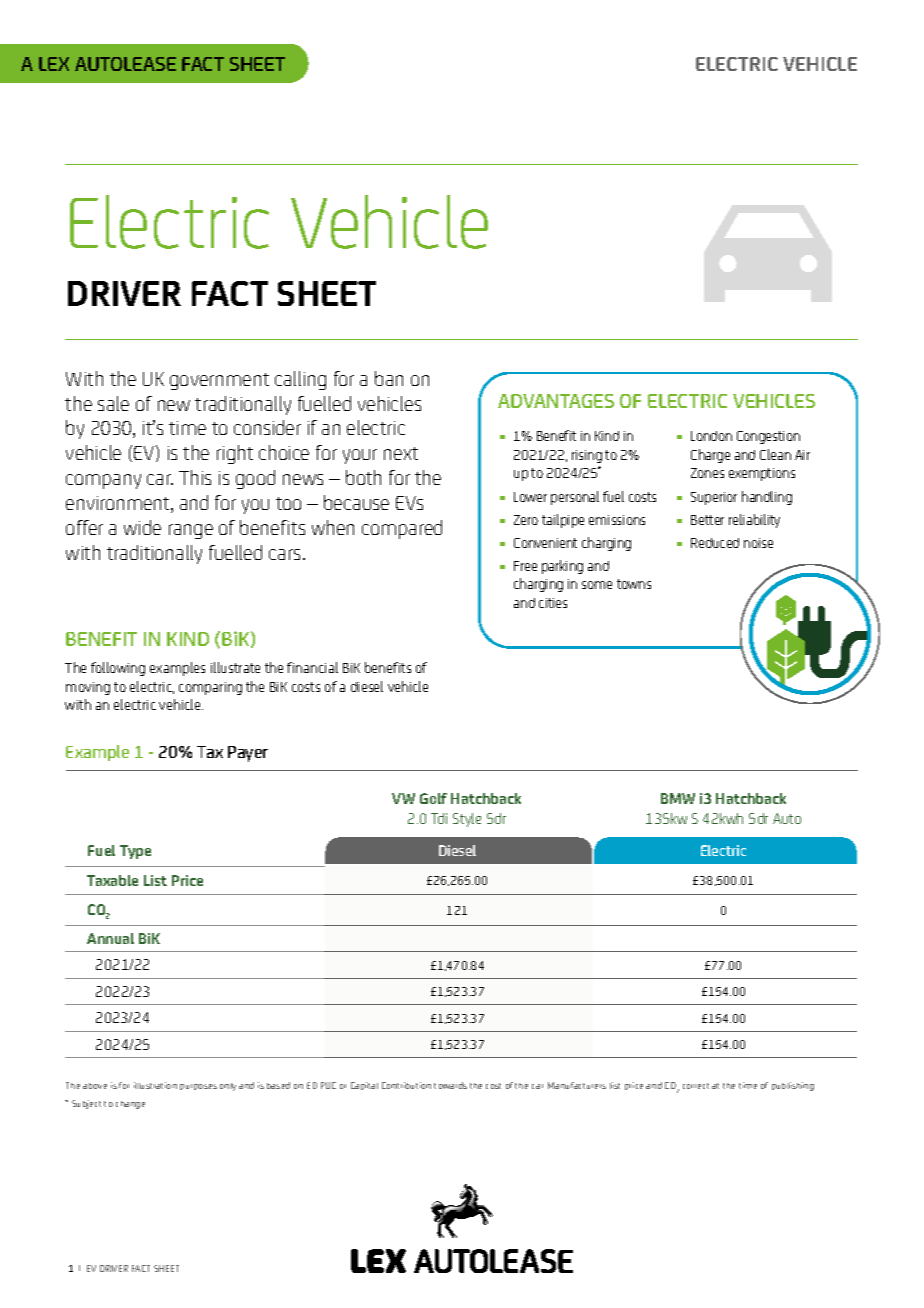  Describe the element at coordinates (155, 1085) in the document. I see `illustration` at that location.
